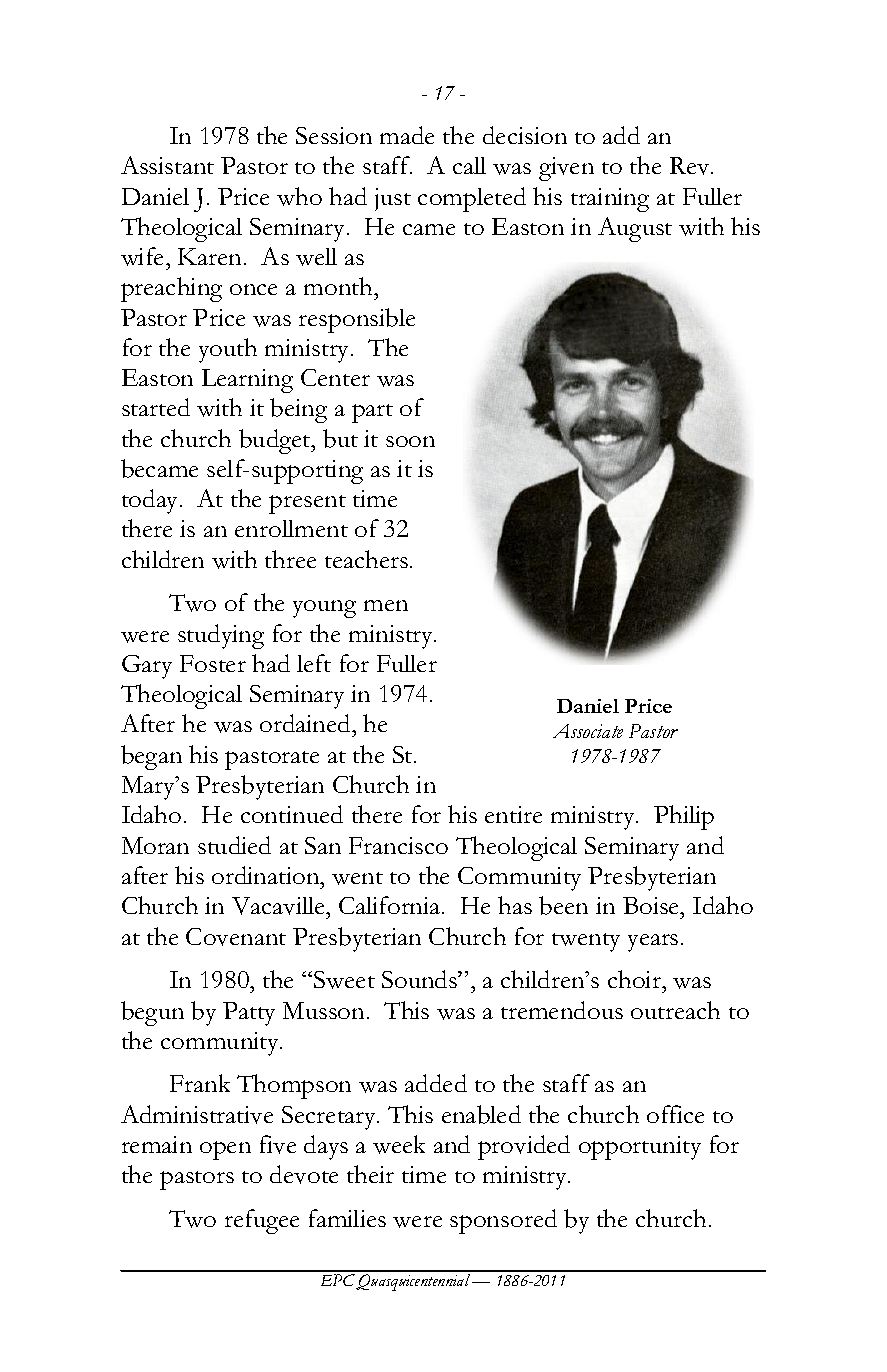  What do you see at coordinates (236, 937) in the image?
I see `Covenant` at bounding box center [236, 937].
